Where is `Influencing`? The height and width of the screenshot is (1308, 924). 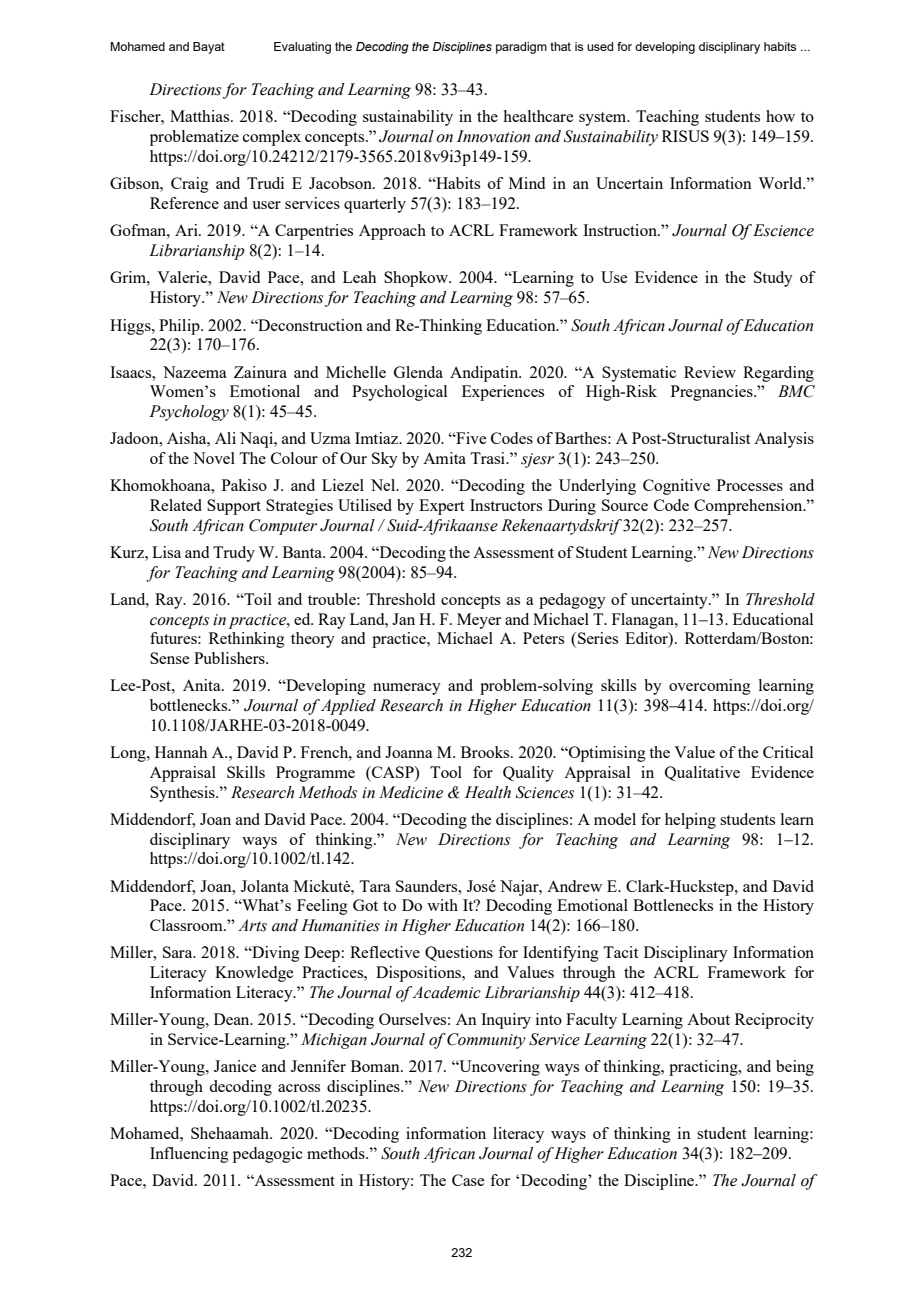 Influencing is located at coordinates (189, 1155).
